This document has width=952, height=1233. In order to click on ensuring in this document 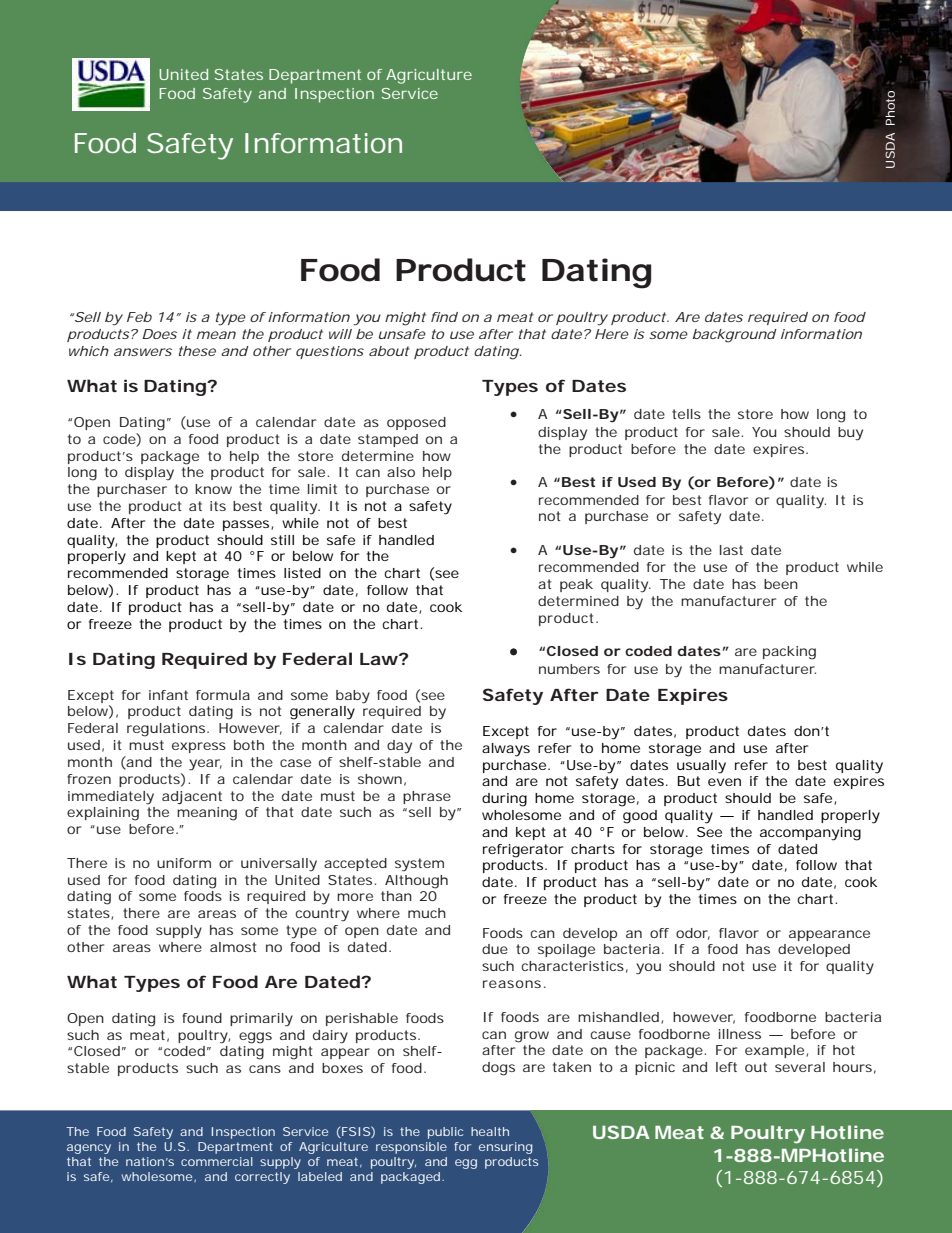, I will do `click(505, 1148)`.
